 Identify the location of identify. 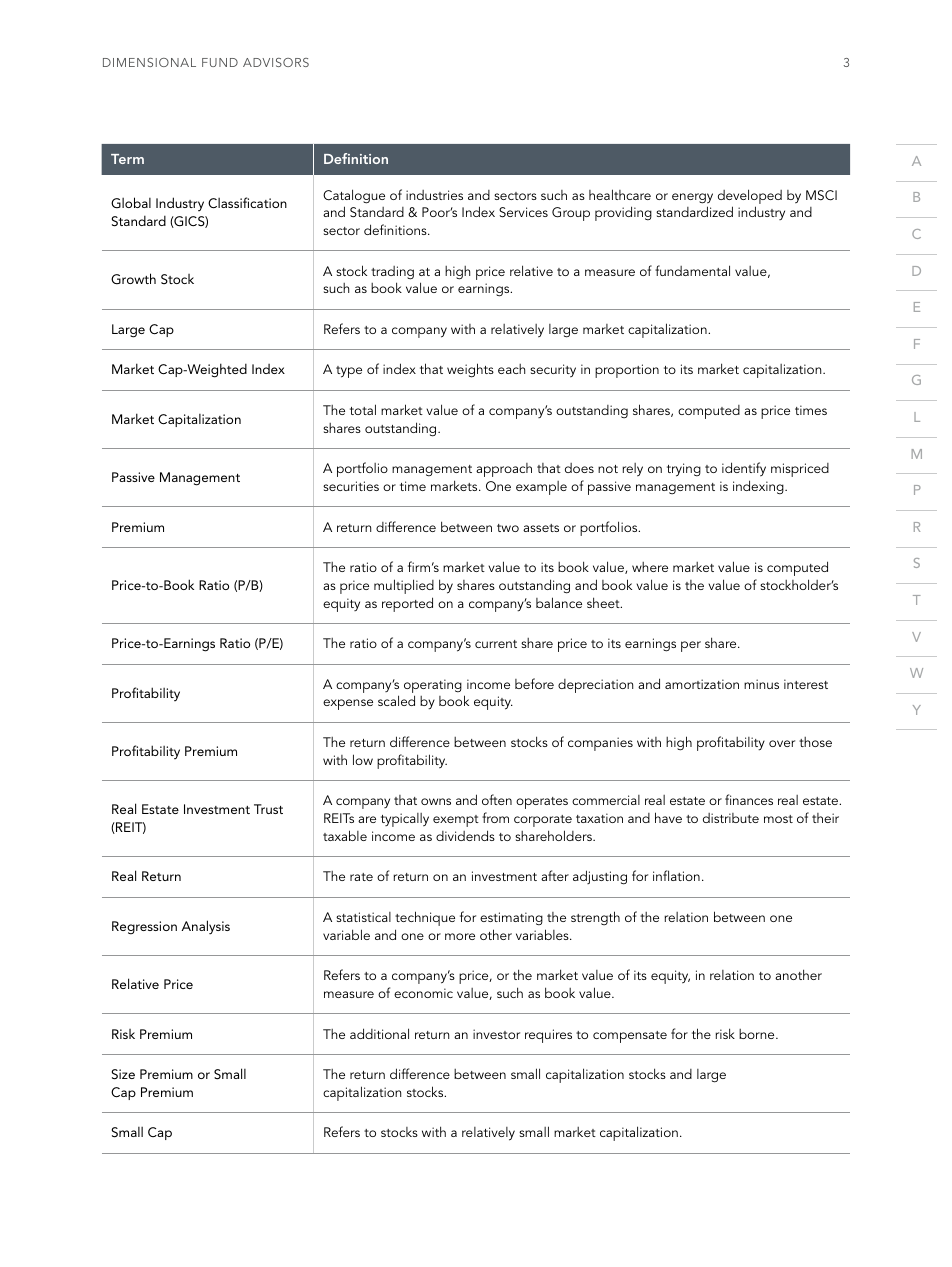
(744, 469).
